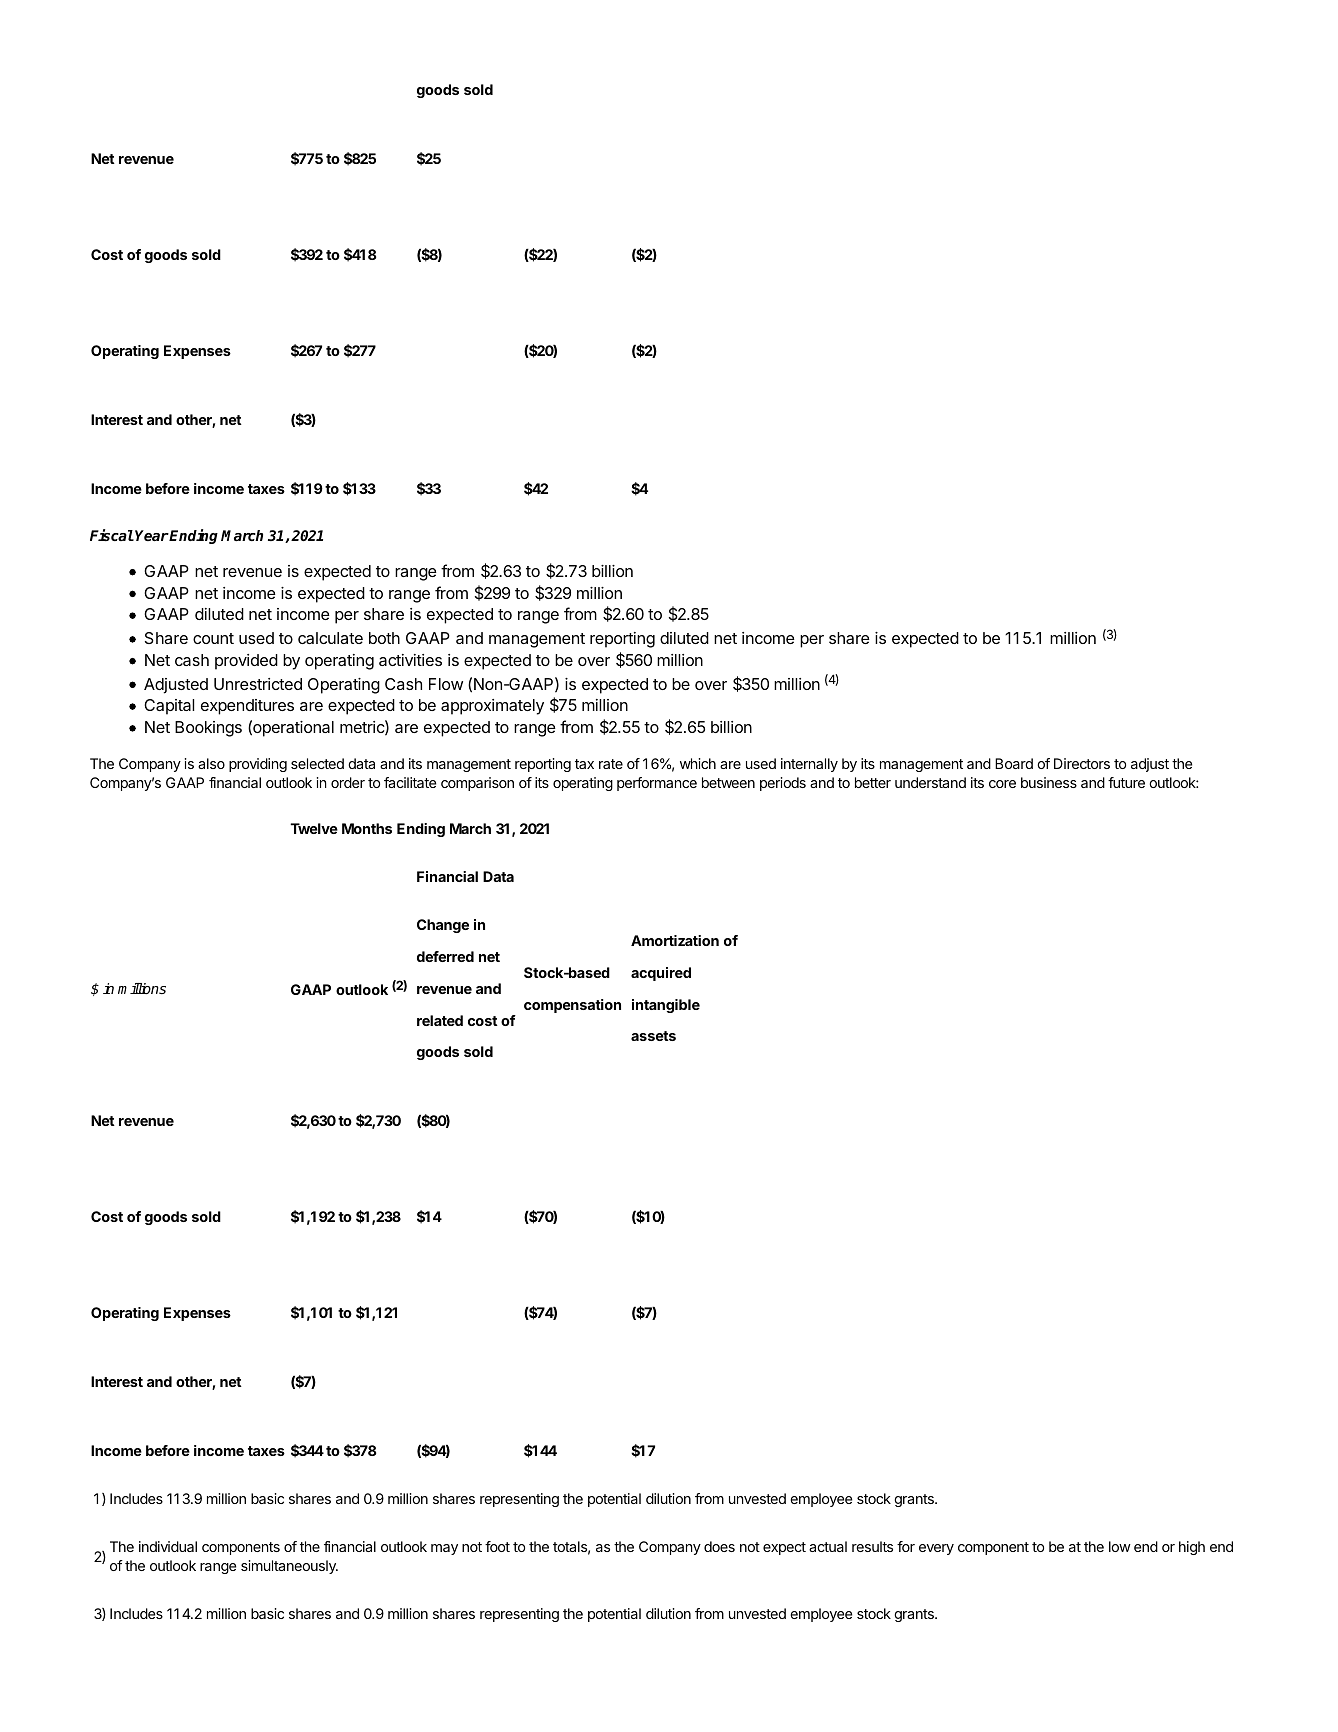 This page has width=1338, height=1732. Describe the element at coordinates (168, 1546) in the page. I see `individual` at that location.
